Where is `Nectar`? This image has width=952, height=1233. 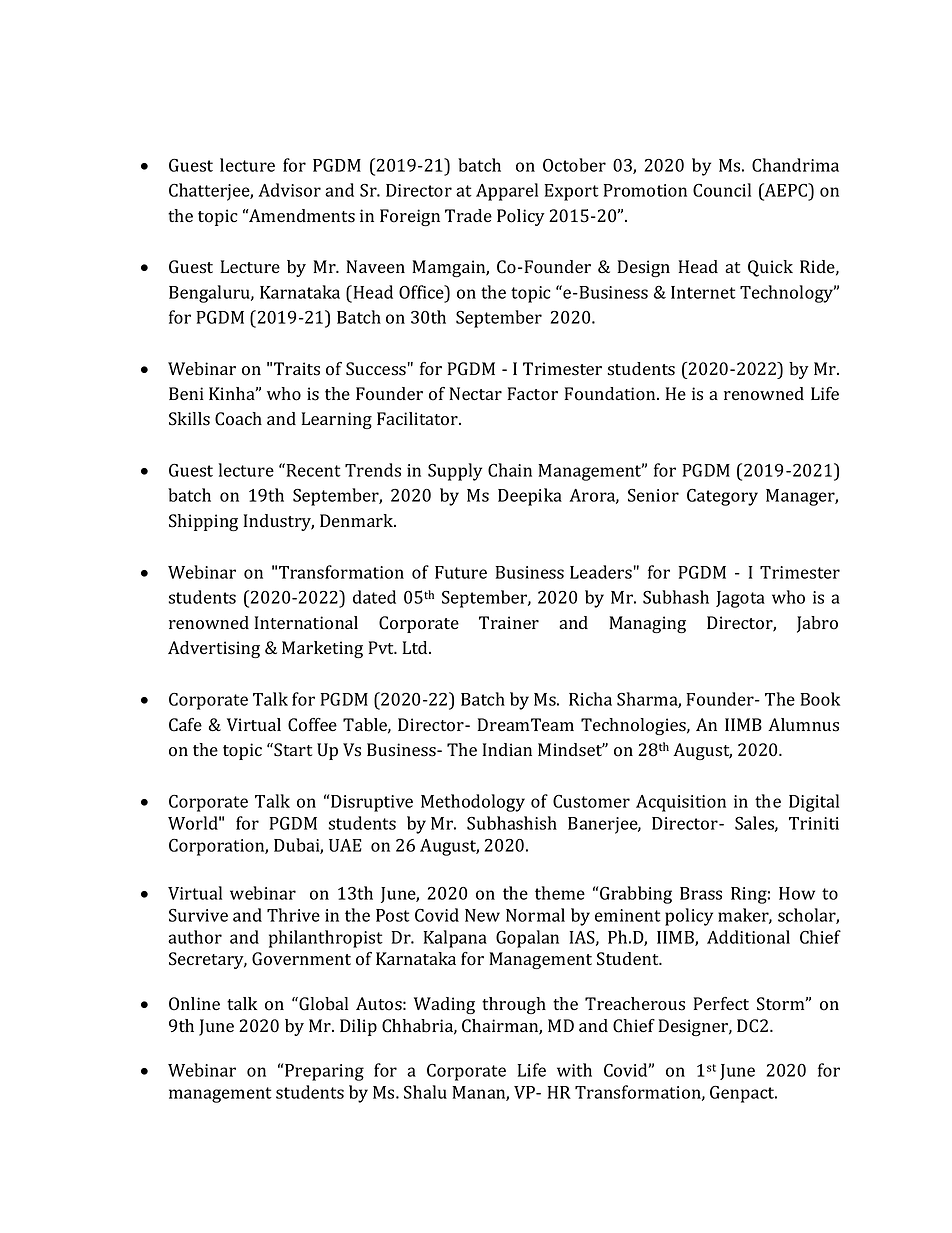
Nectar is located at coordinates (475, 393).
